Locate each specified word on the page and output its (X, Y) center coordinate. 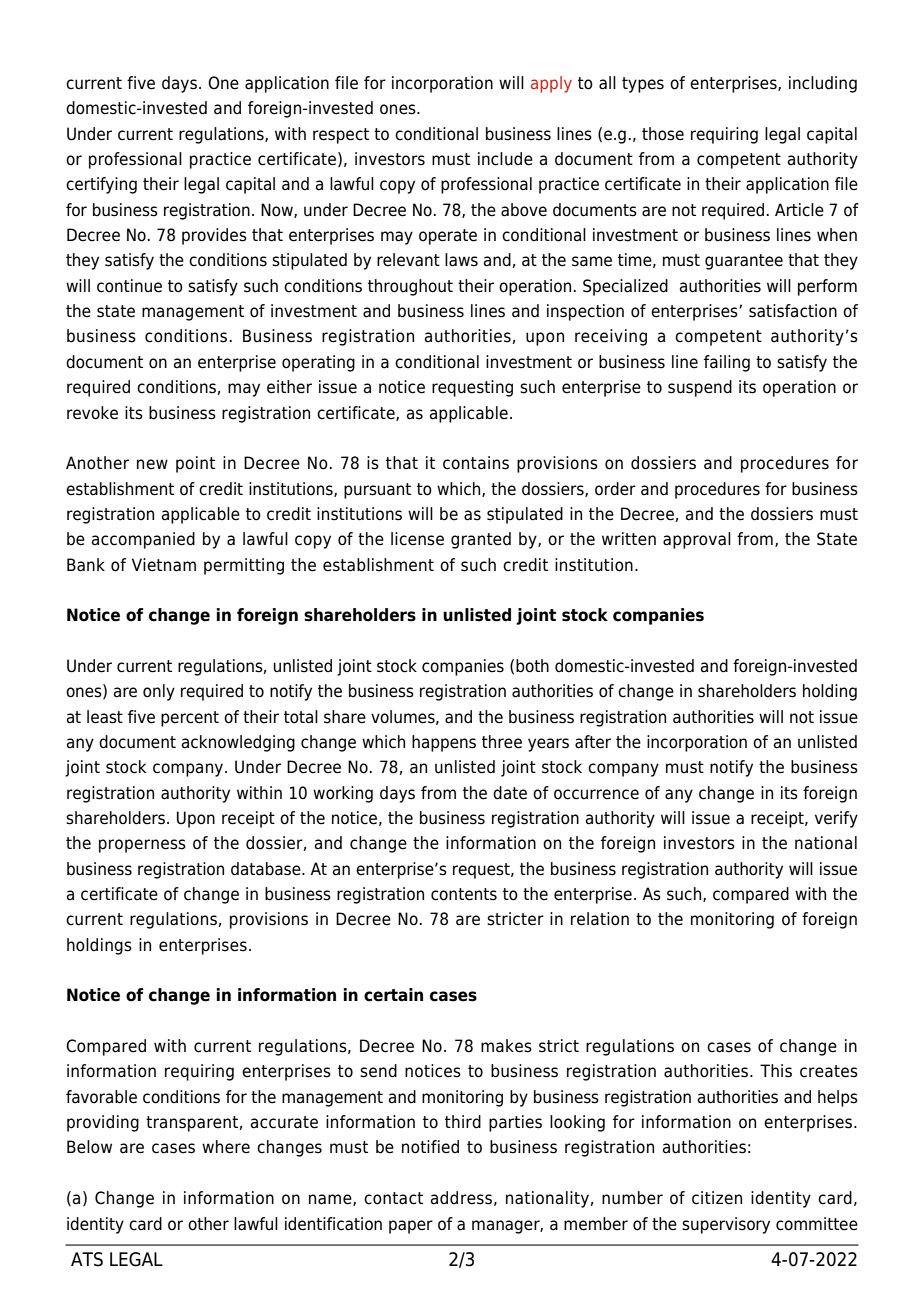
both (532, 666)
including (823, 84)
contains (476, 463)
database (267, 869)
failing (727, 363)
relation (600, 919)
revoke (92, 413)
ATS (87, 1259)
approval (697, 540)
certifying (101, 185)
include (505, 159)
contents (464, 894)
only (159, 692)
